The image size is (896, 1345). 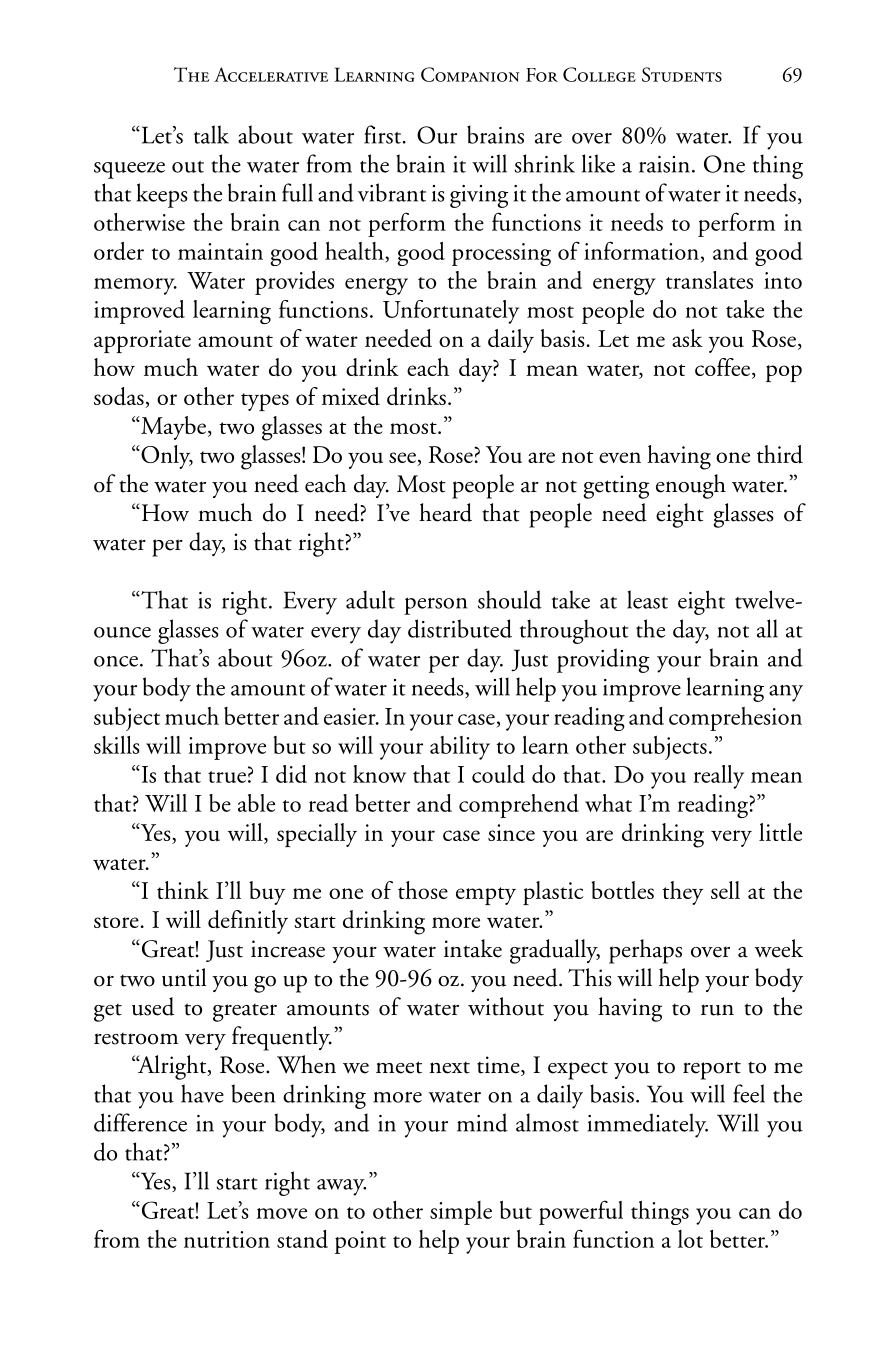 What do you see at coordinates (227, 1239) in the document?
I see `nutrition` at bounding box center [227, 1239].
